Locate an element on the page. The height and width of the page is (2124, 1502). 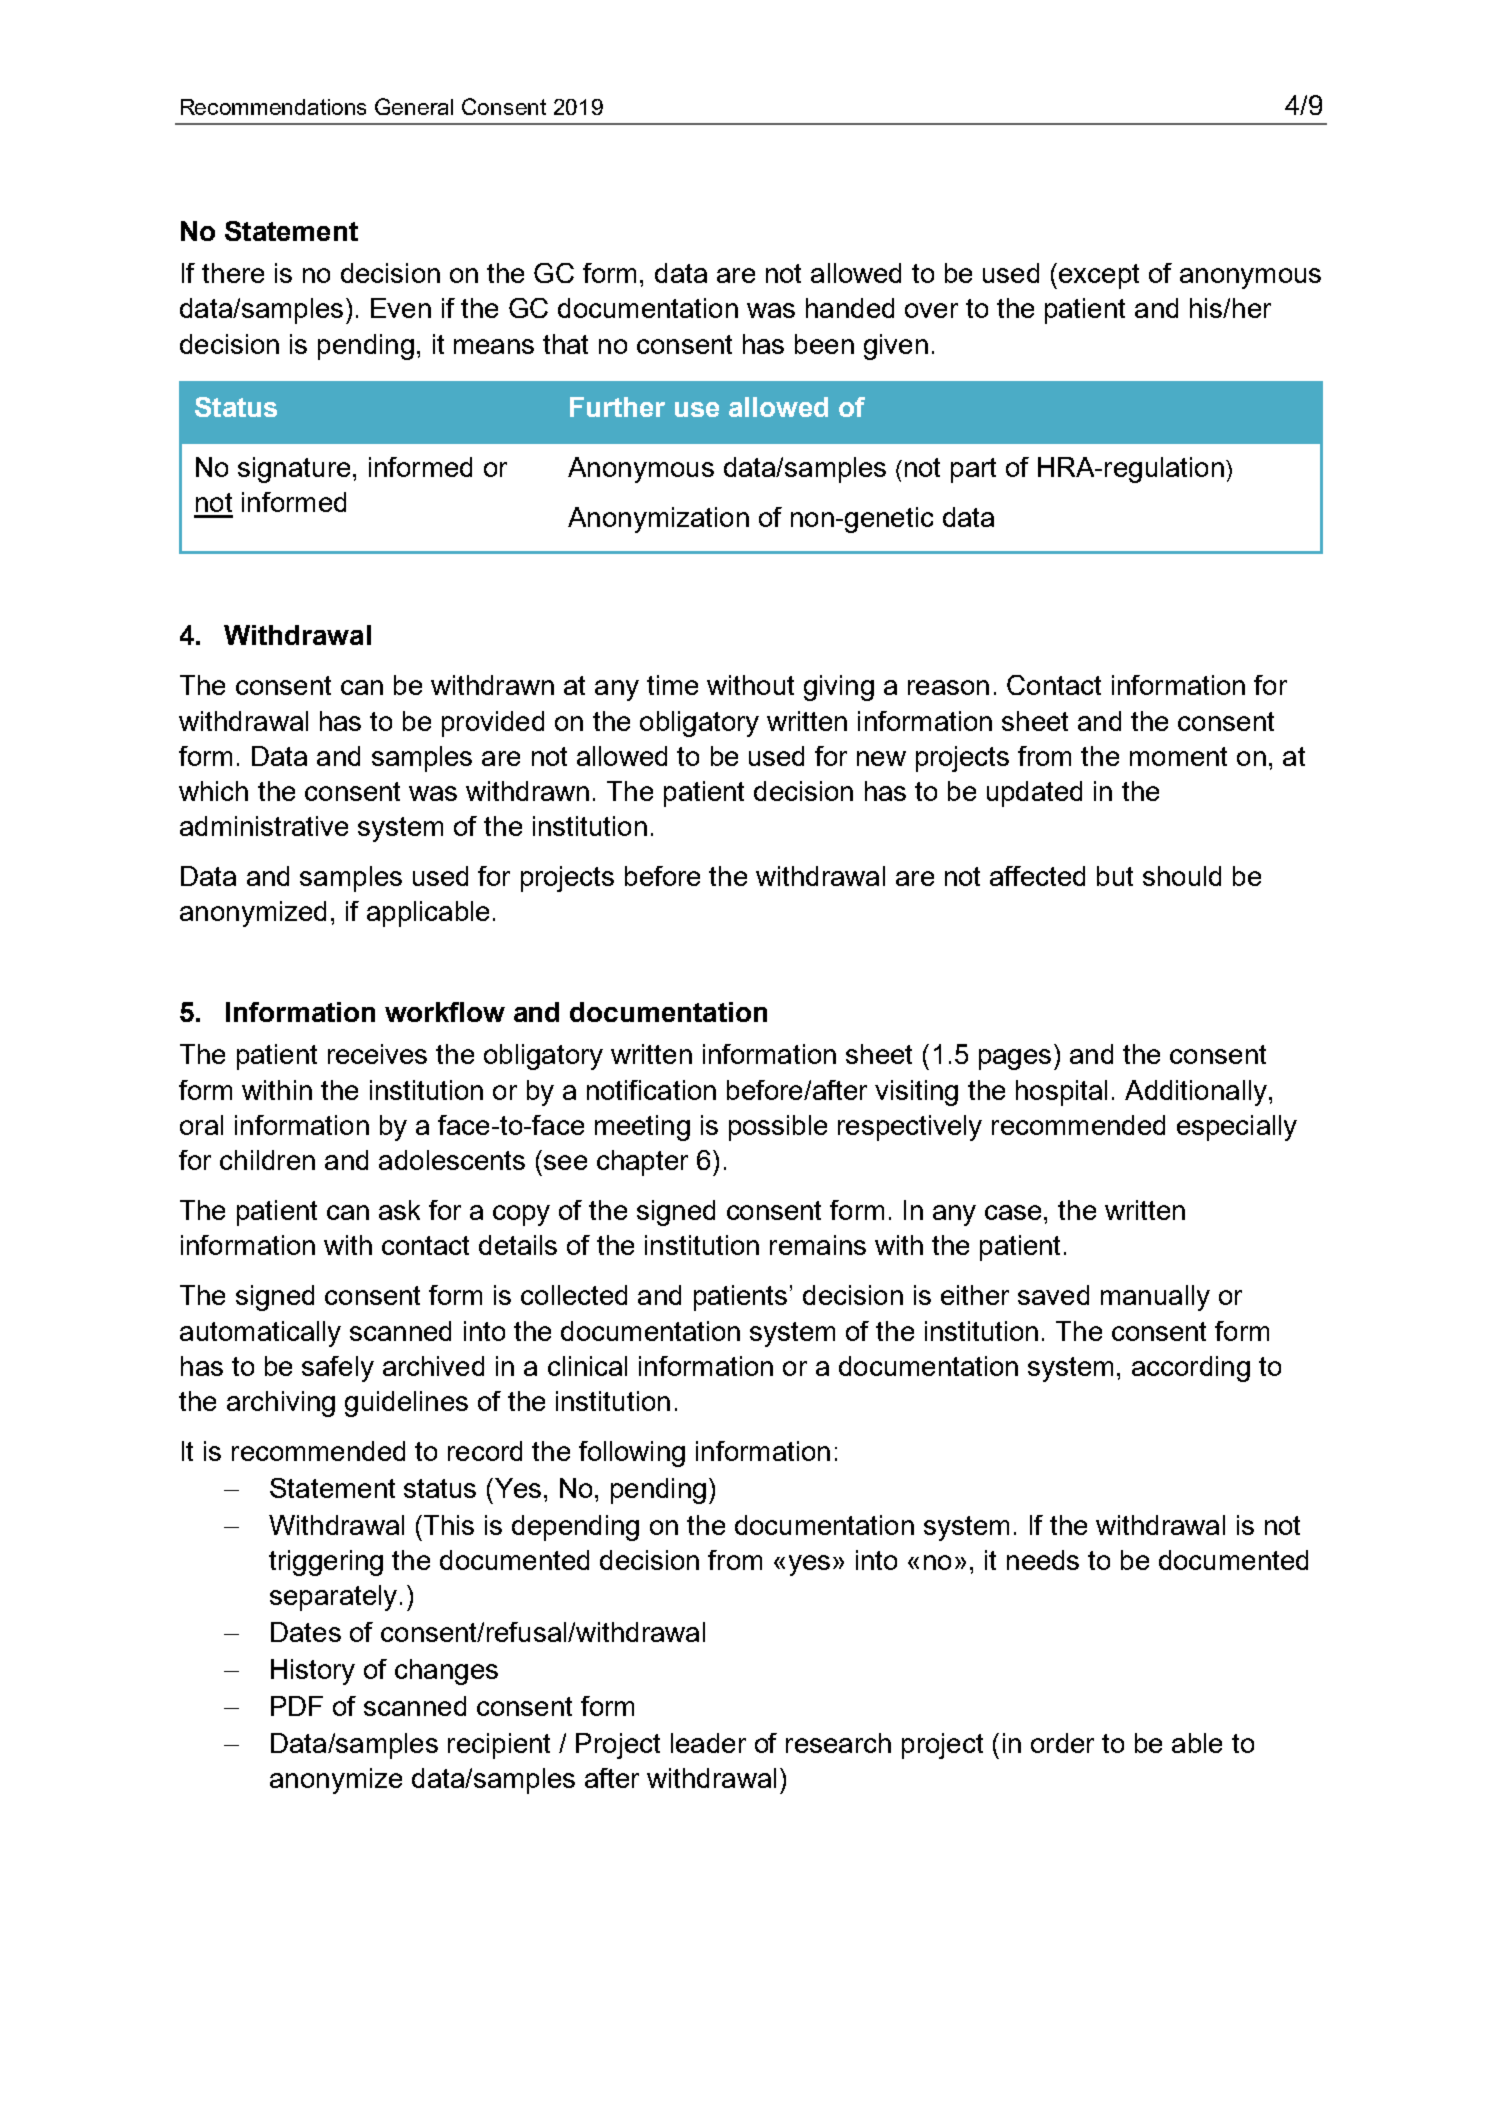
handed is located at coordinates (850, 308).
